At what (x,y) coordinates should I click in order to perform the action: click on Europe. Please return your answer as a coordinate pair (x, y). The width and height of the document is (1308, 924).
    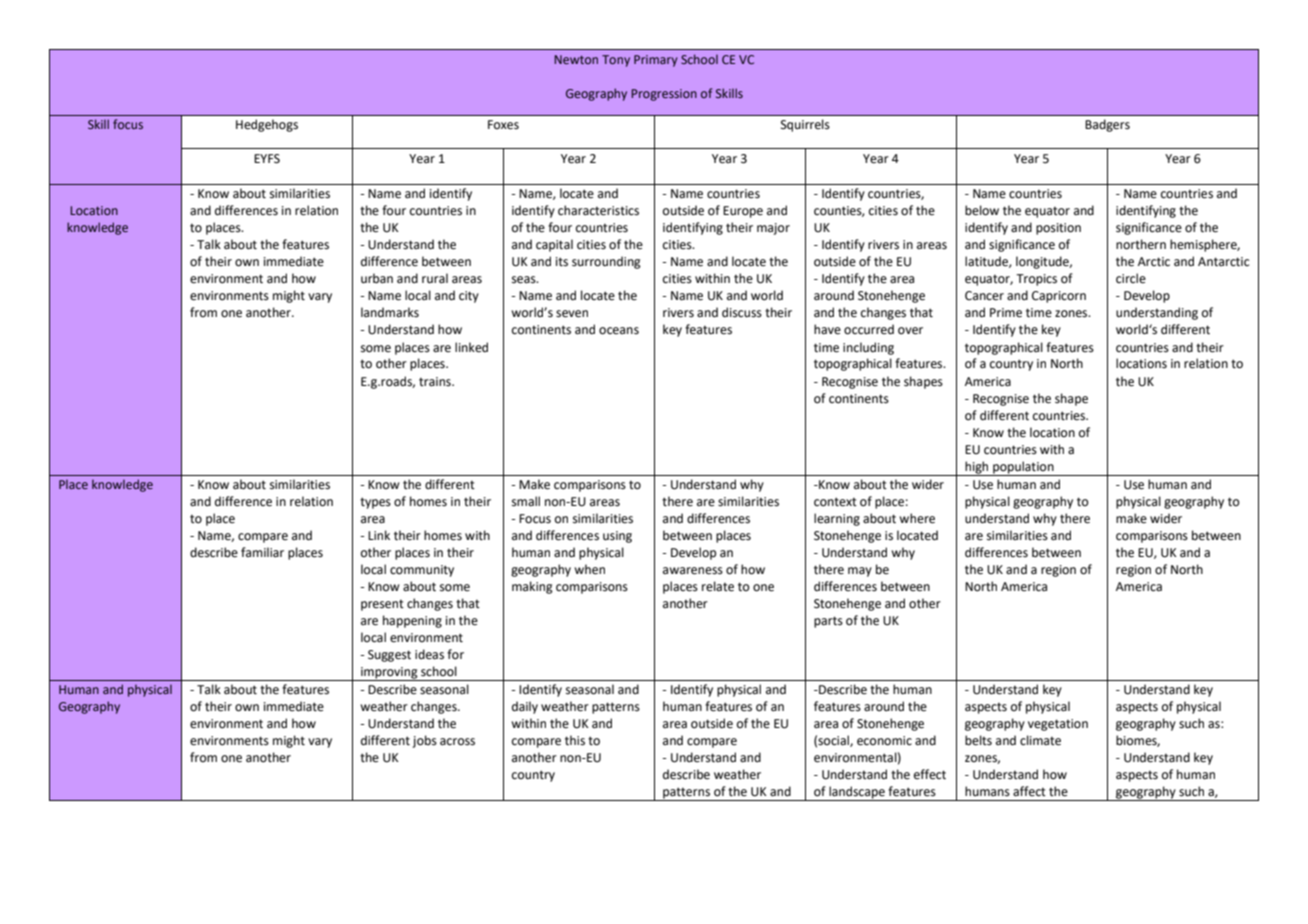
    Looking at the image, I should click on (743, 212).
